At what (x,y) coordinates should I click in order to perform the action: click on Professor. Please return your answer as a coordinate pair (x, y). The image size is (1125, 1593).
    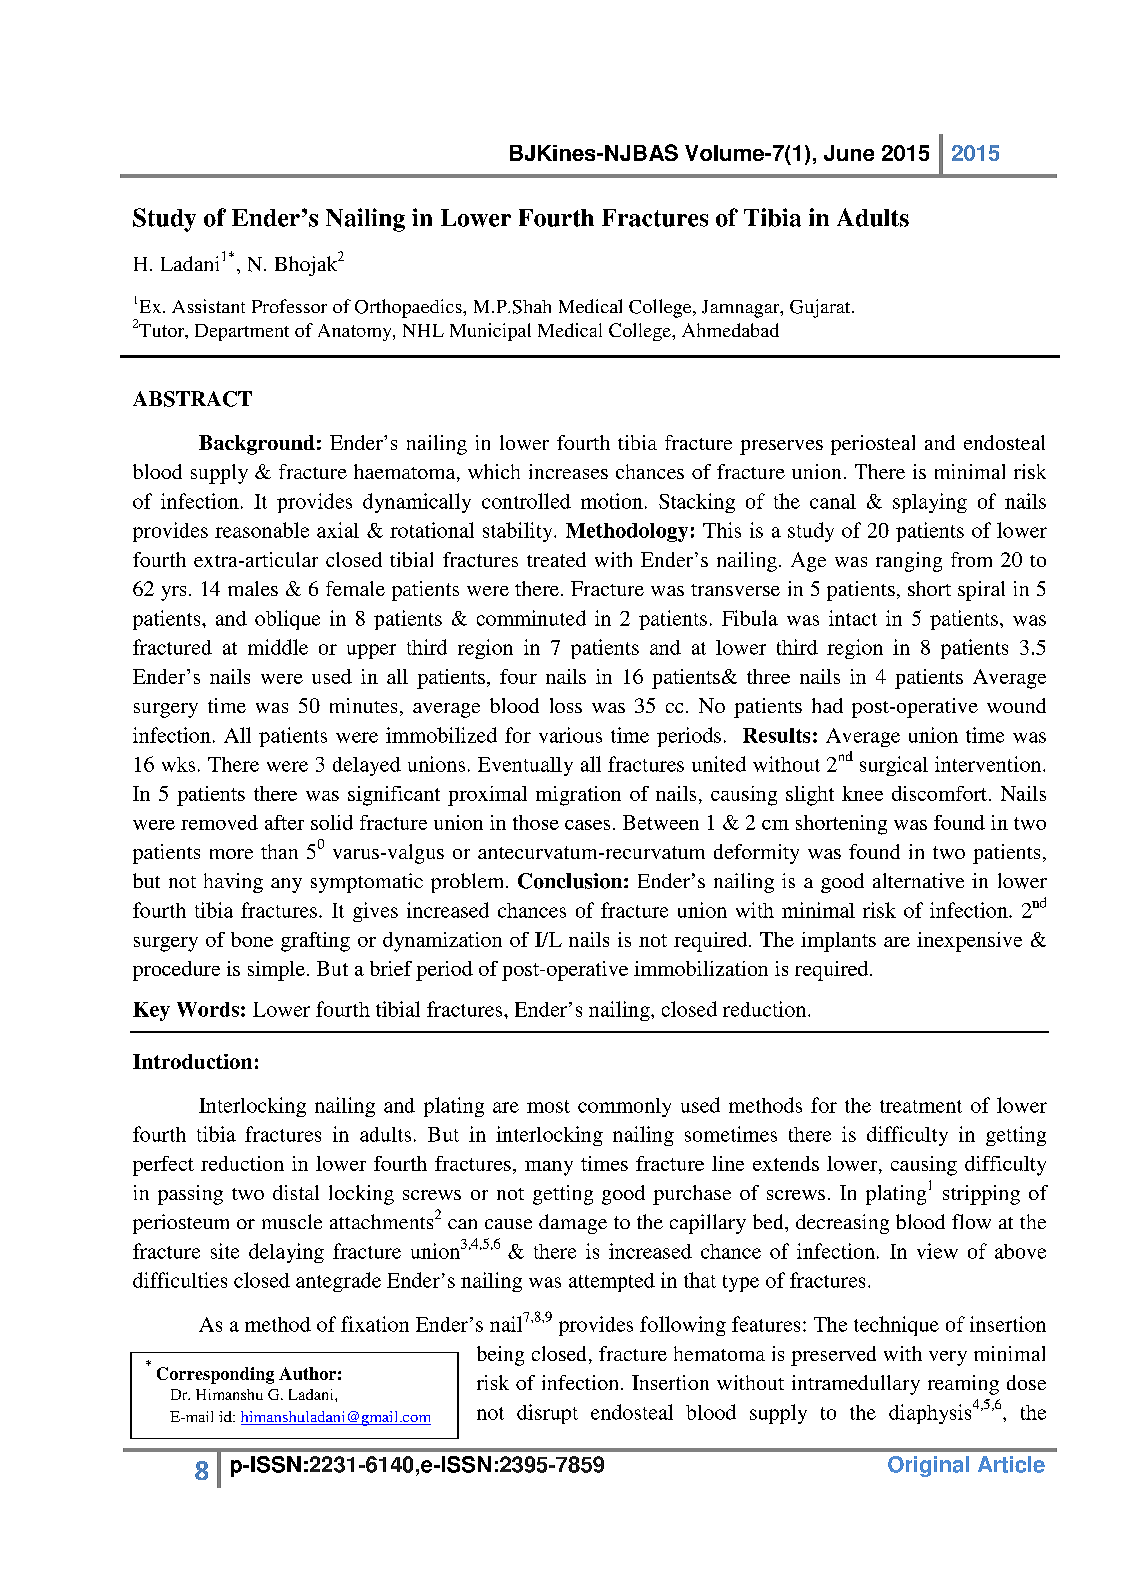
    Looking at the image, I should click on (289, 306).
